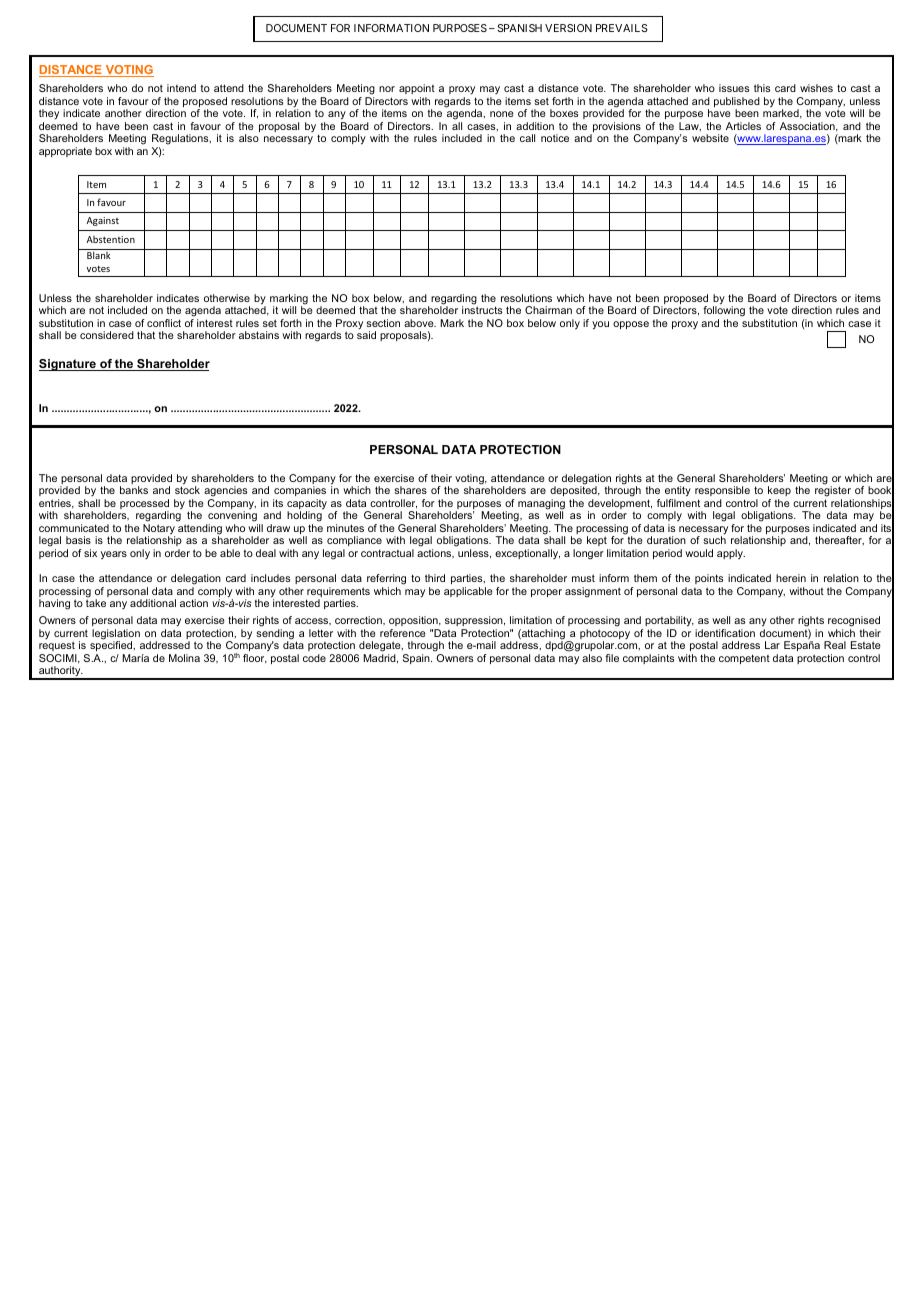 This document has width=924, height=1309. What do you see at coordinates (762, 88) in the document?
I see `this` at bounding box center [762, 88].
